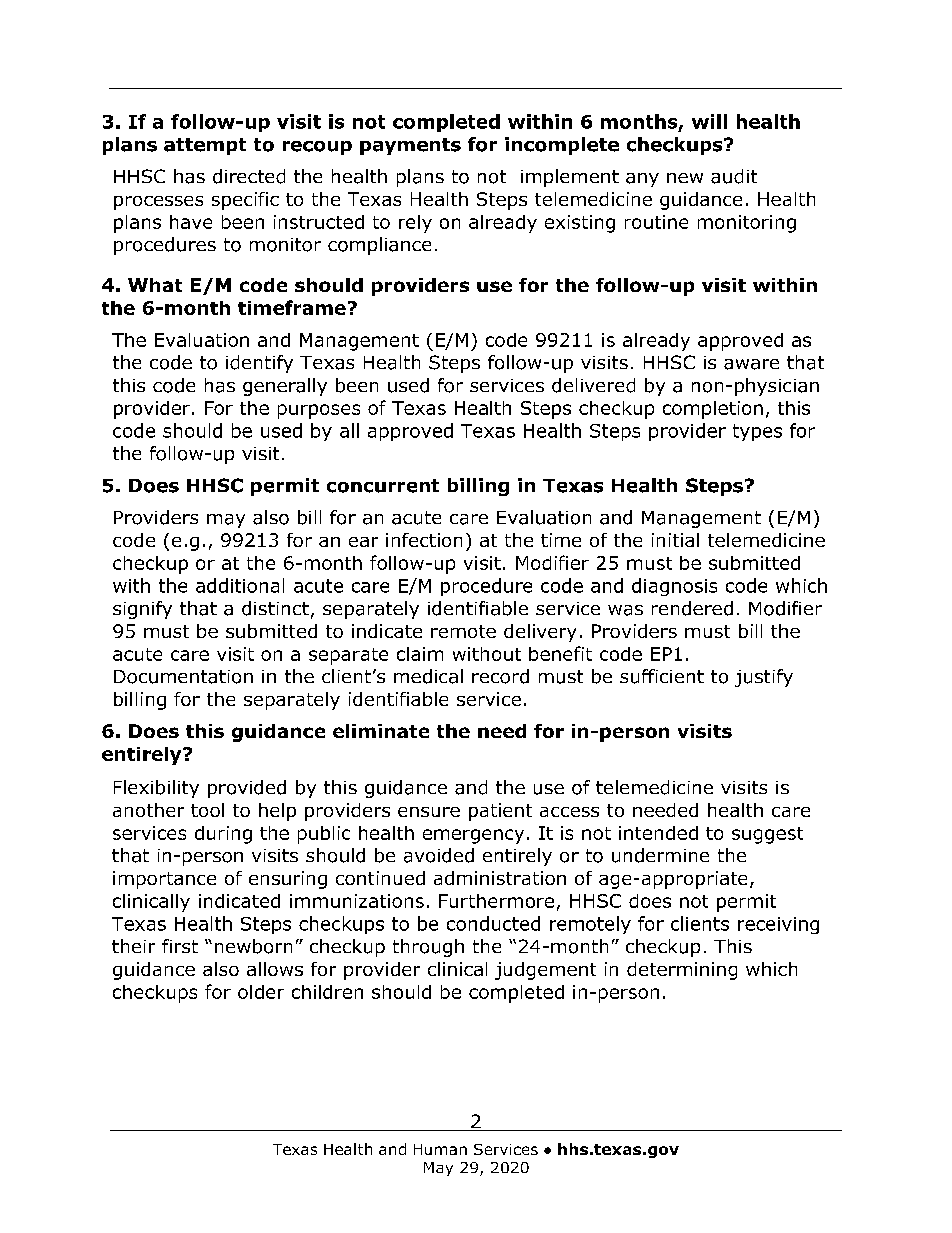  Describe the element at coordinates (164, 880) in the page. I see `importance` at that location.
